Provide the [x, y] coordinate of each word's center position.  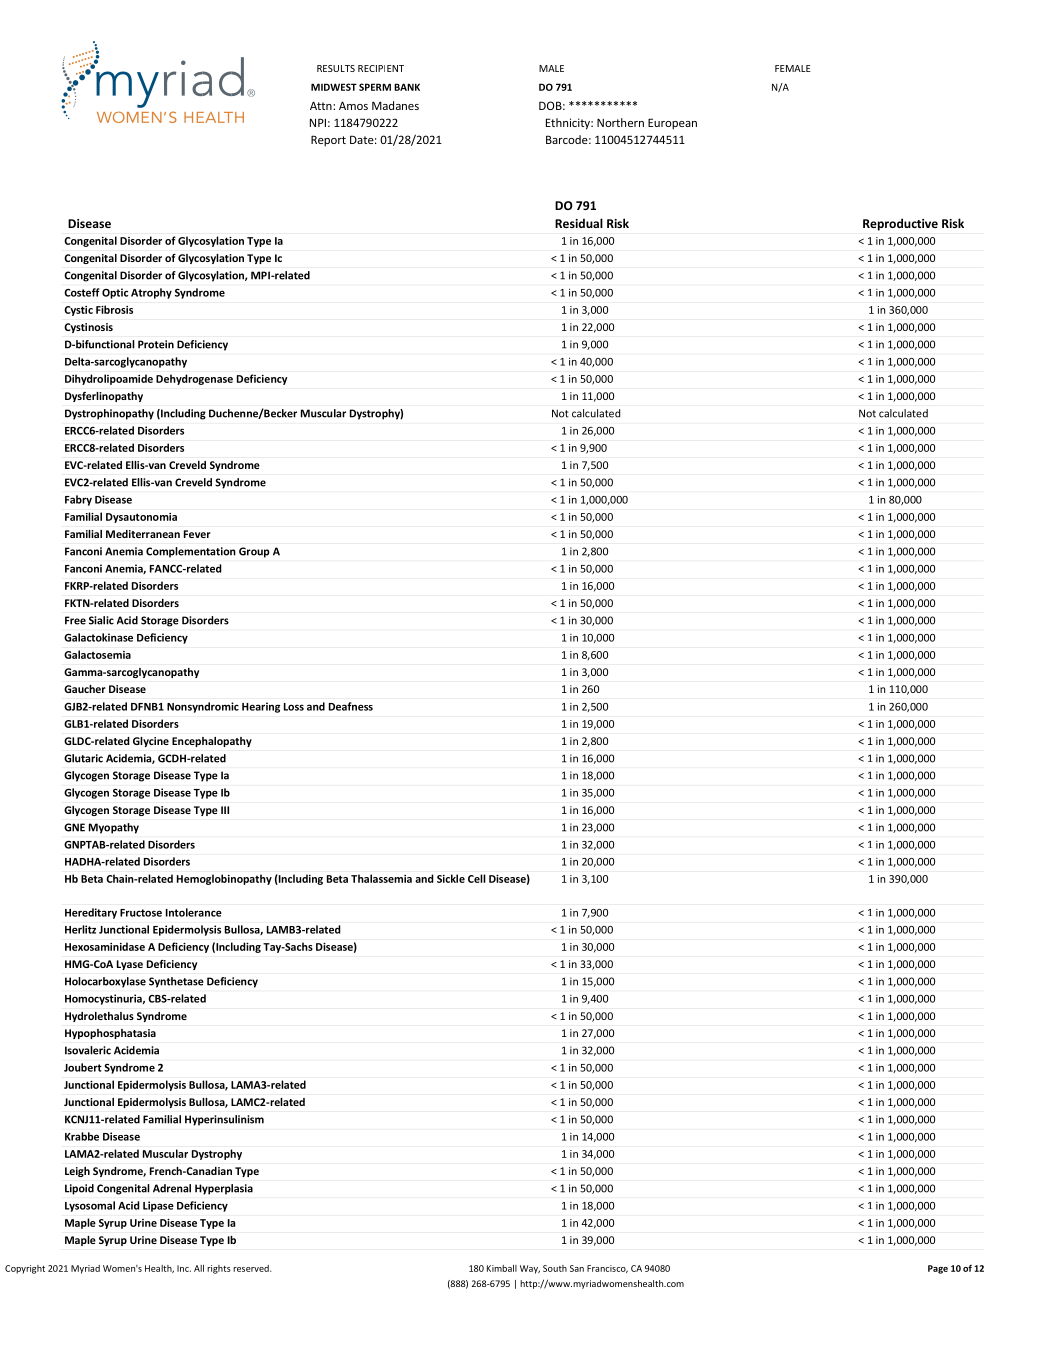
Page [938, 1269]
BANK [407, 87]
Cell [477, 878]
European [672, 124]
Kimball [502, 1268]
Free [75, 620]
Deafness [351, 706]
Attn [322, 105]
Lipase [158, 1206]
